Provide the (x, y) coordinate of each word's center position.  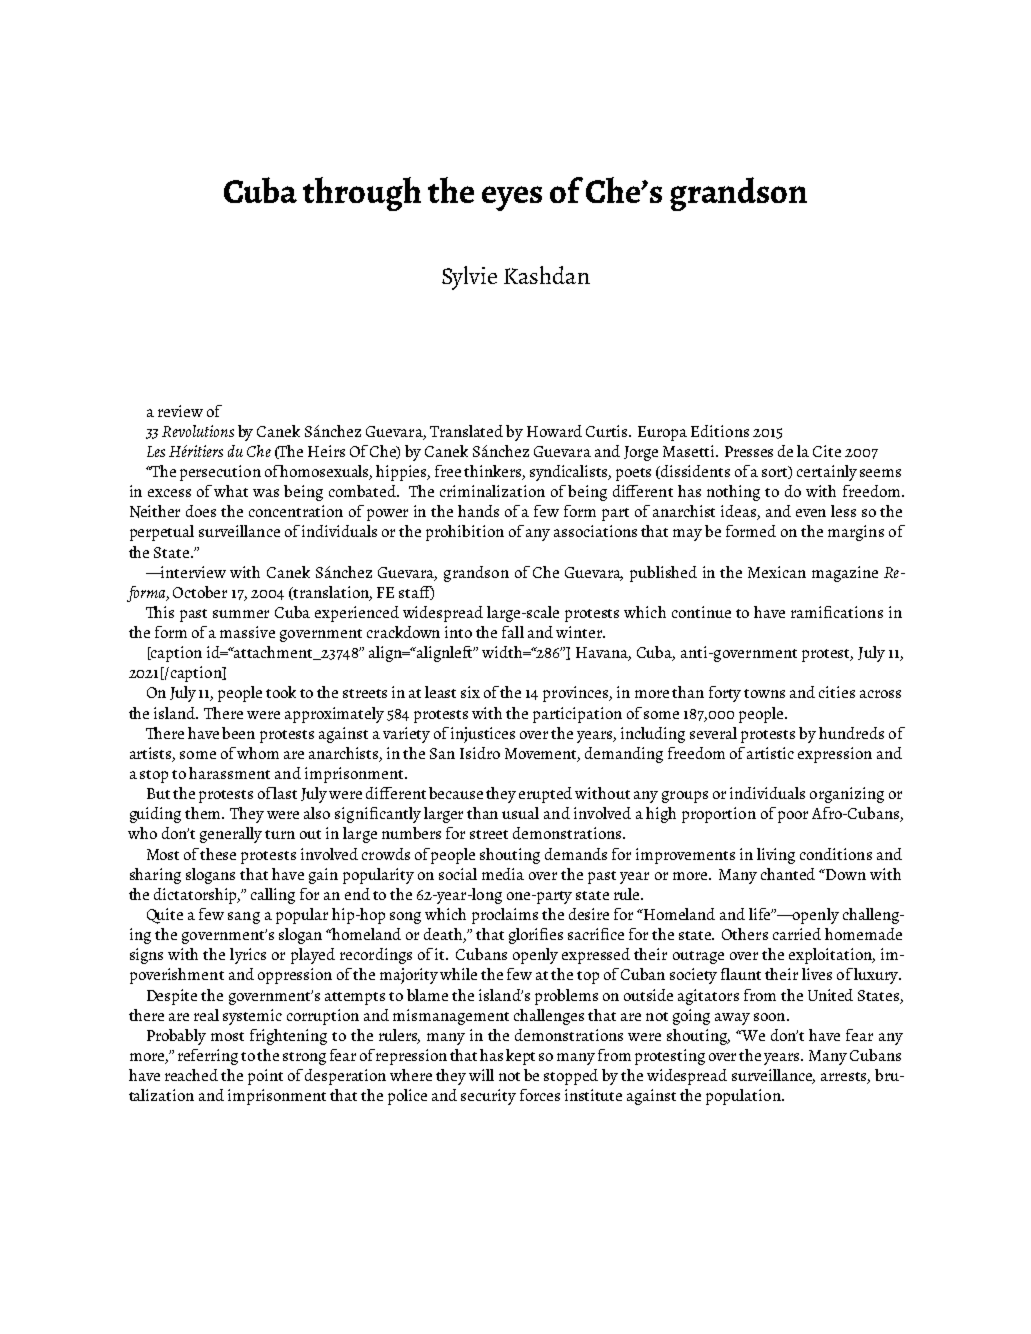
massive (247, 632)
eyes (512, 198)
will (481, 1075)
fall (513, 632)
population (744, 1097)
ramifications (837, 612)
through (362, 194)
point (265, 1077)
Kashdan (547, 275)
